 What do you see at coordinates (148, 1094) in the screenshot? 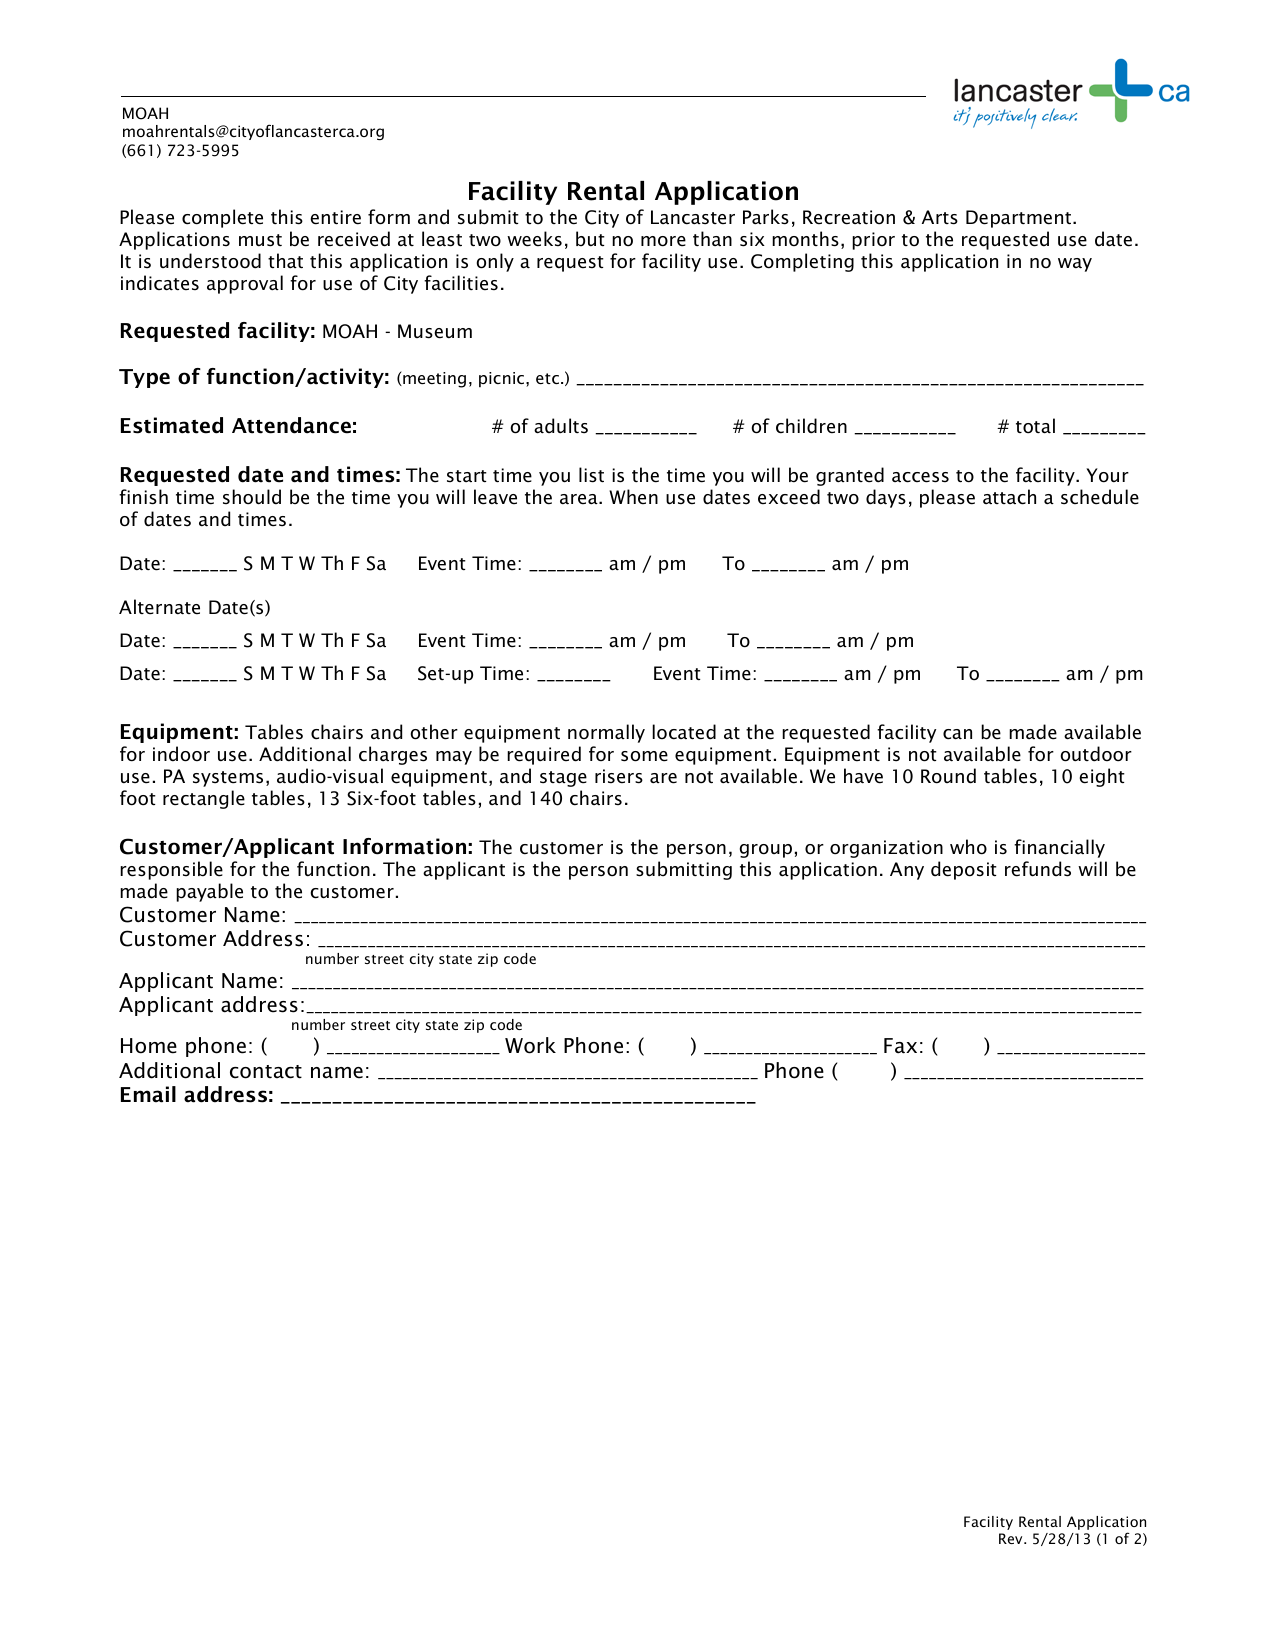
I see `Email` at bounding box center [148, 1094].
